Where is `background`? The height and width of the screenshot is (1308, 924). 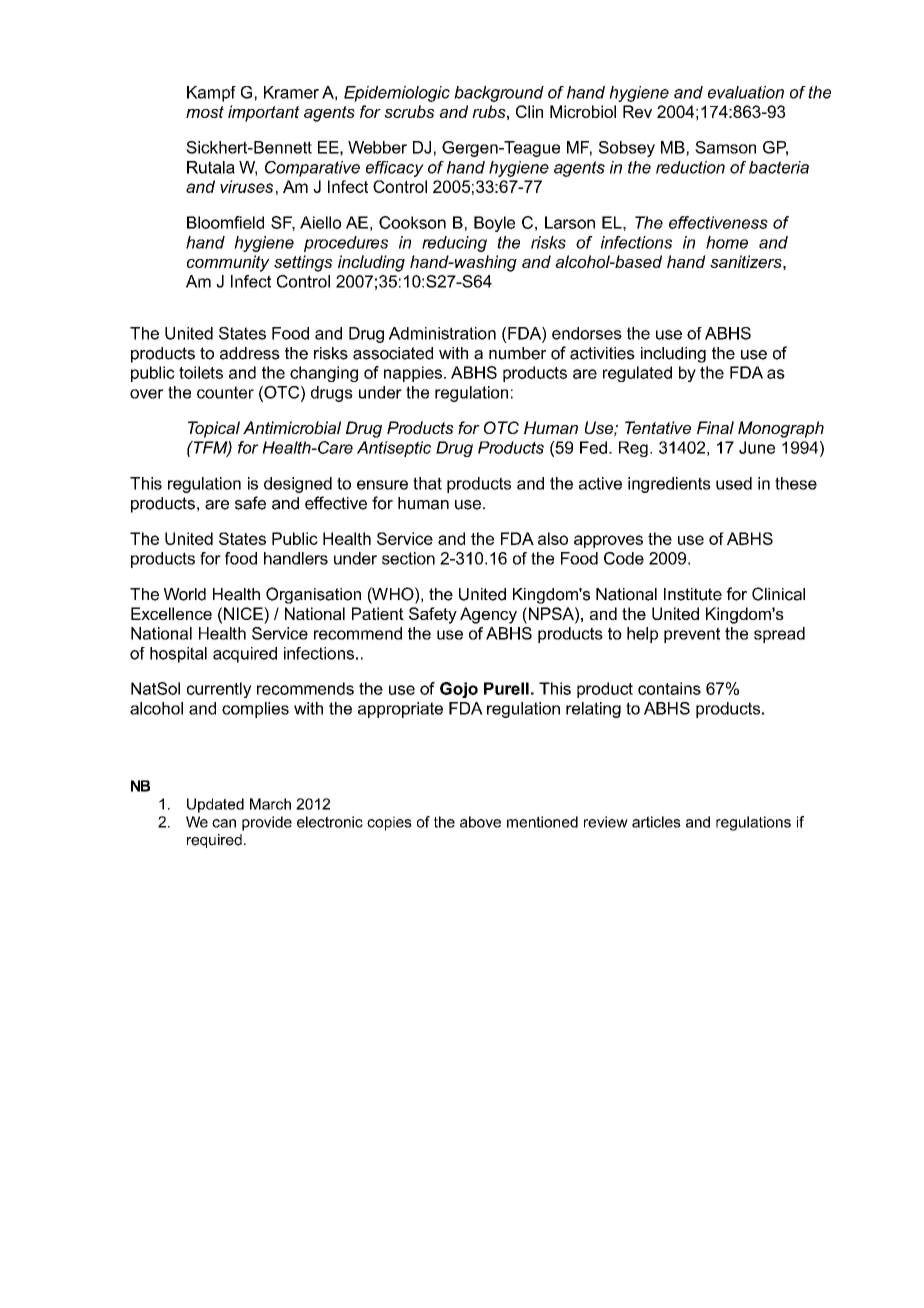
background is located at coordinates (499, 94).
